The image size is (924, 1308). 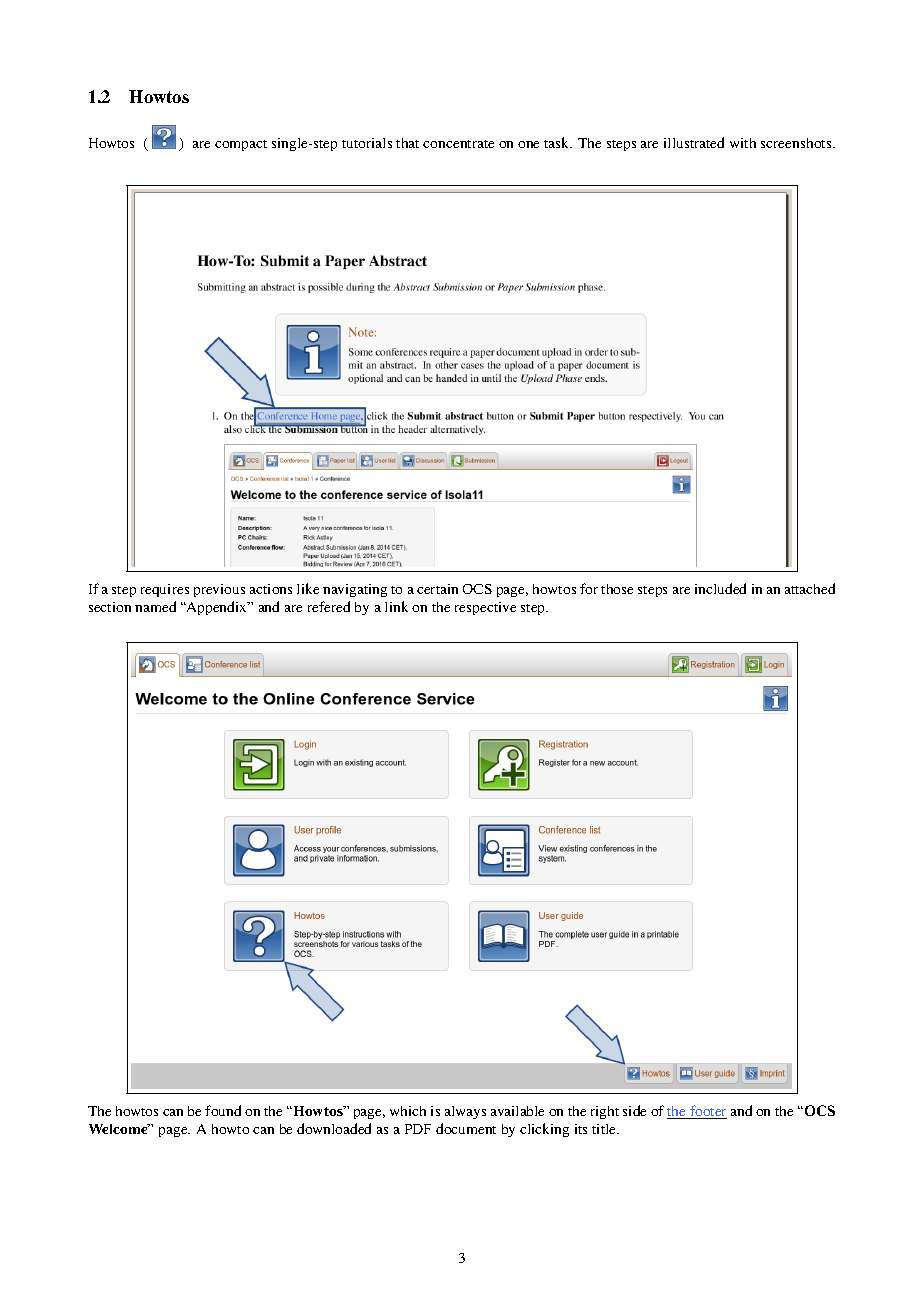 What do you see at coordinates (241, 145) in the screenshot?
I see `compact` at bounding box center [241, 145].
